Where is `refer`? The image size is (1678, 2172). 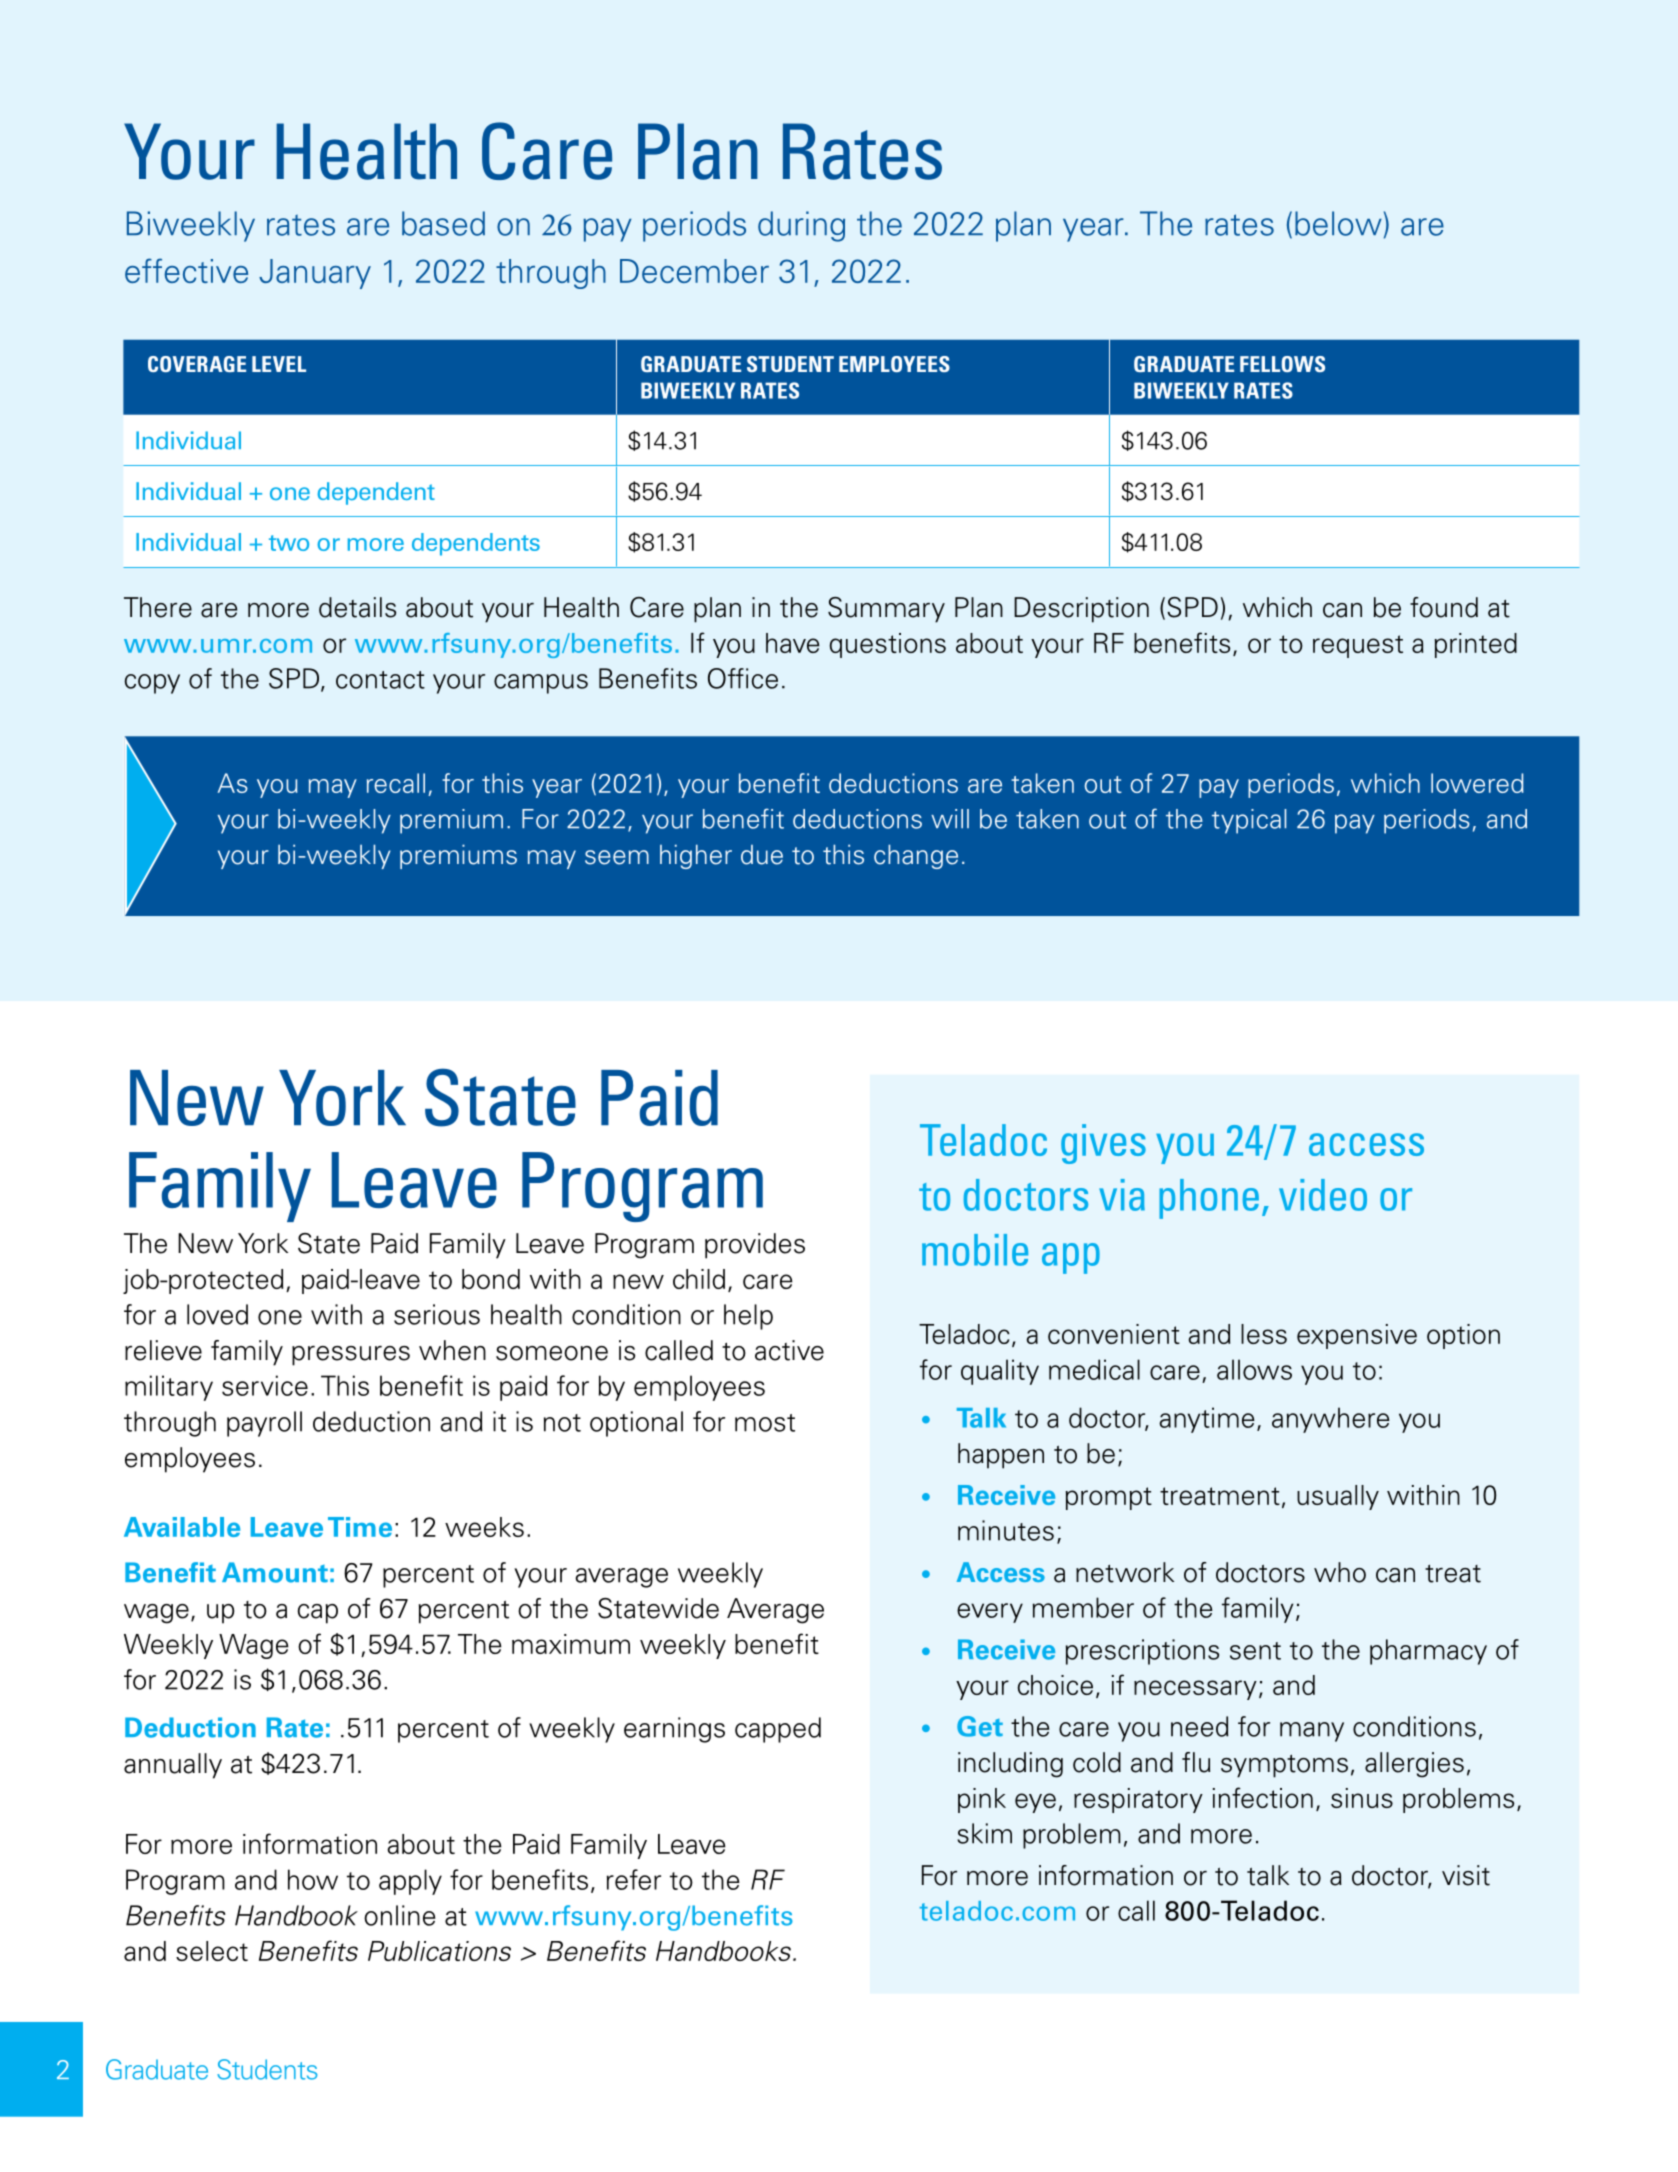
refer is located at coordinates (634, 1879).
